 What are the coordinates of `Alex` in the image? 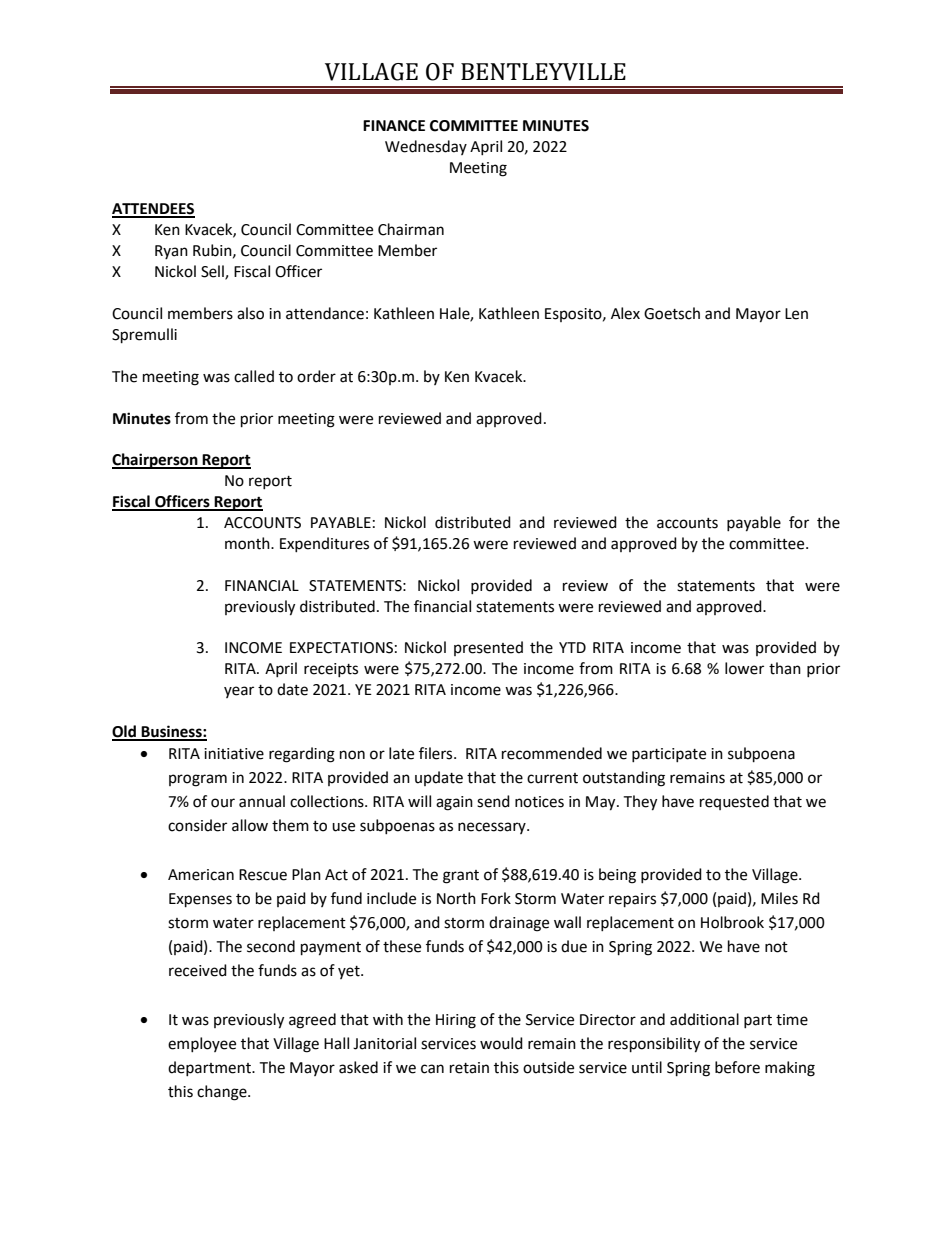 It's located at (625, 313).
